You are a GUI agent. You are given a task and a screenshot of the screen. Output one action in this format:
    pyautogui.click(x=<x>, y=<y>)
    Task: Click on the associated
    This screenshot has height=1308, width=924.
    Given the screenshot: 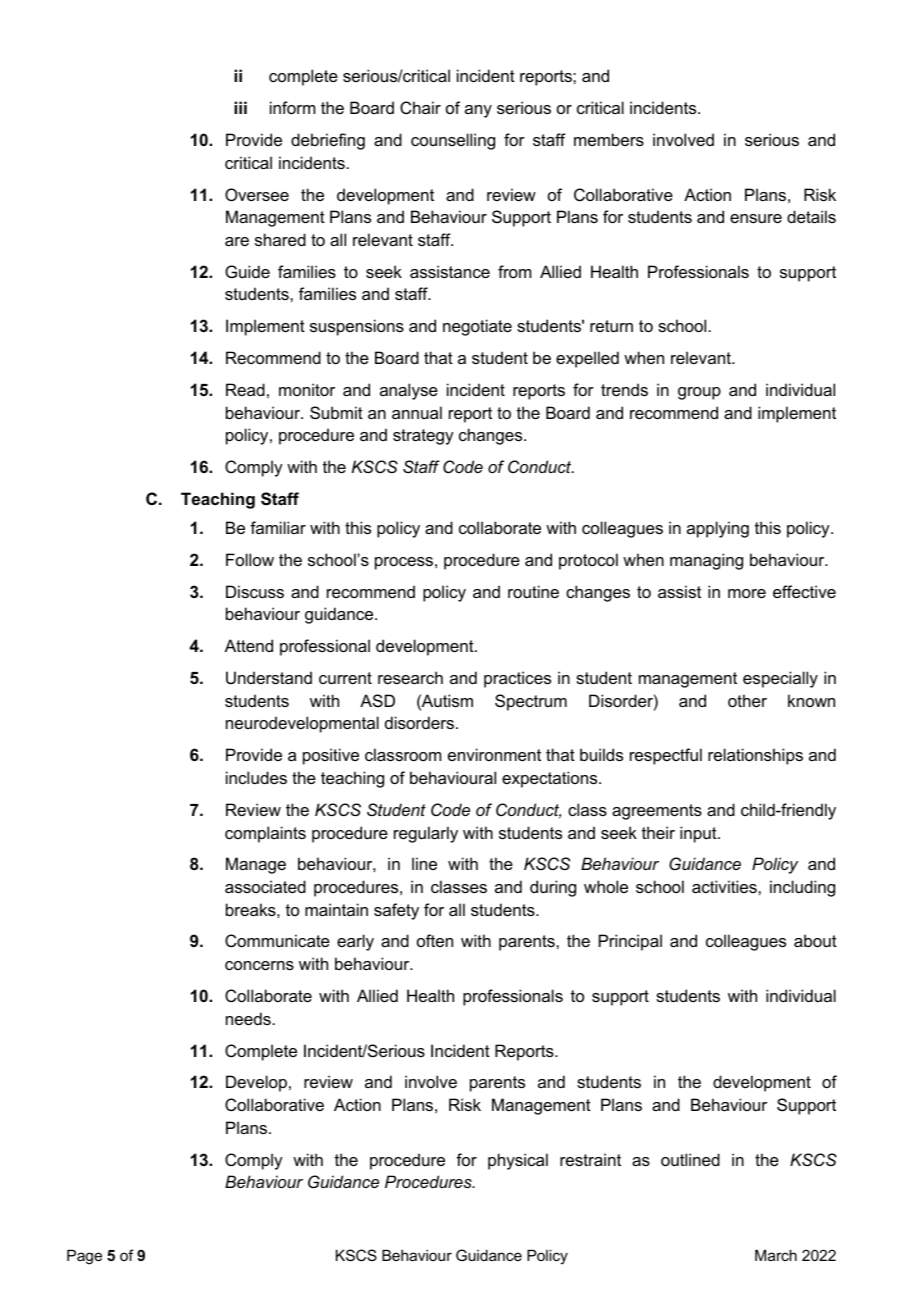 What is the action you would take?
    pyautogui.click(x=265, y=886)
